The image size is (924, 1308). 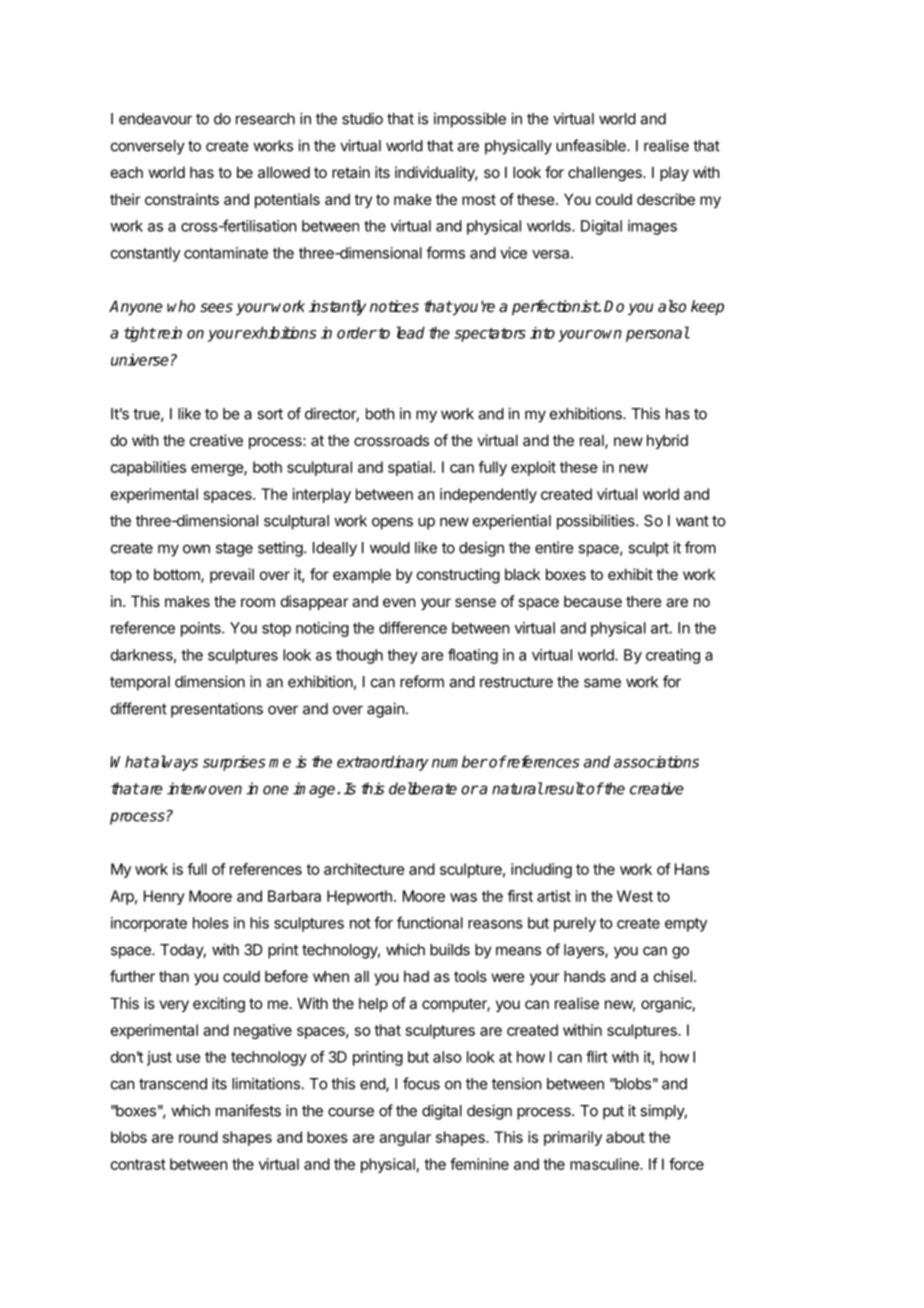 What do you see at coordinates (423, 788) in the screenshot?
I see `deliberate` at bounding box center [423, 788].
